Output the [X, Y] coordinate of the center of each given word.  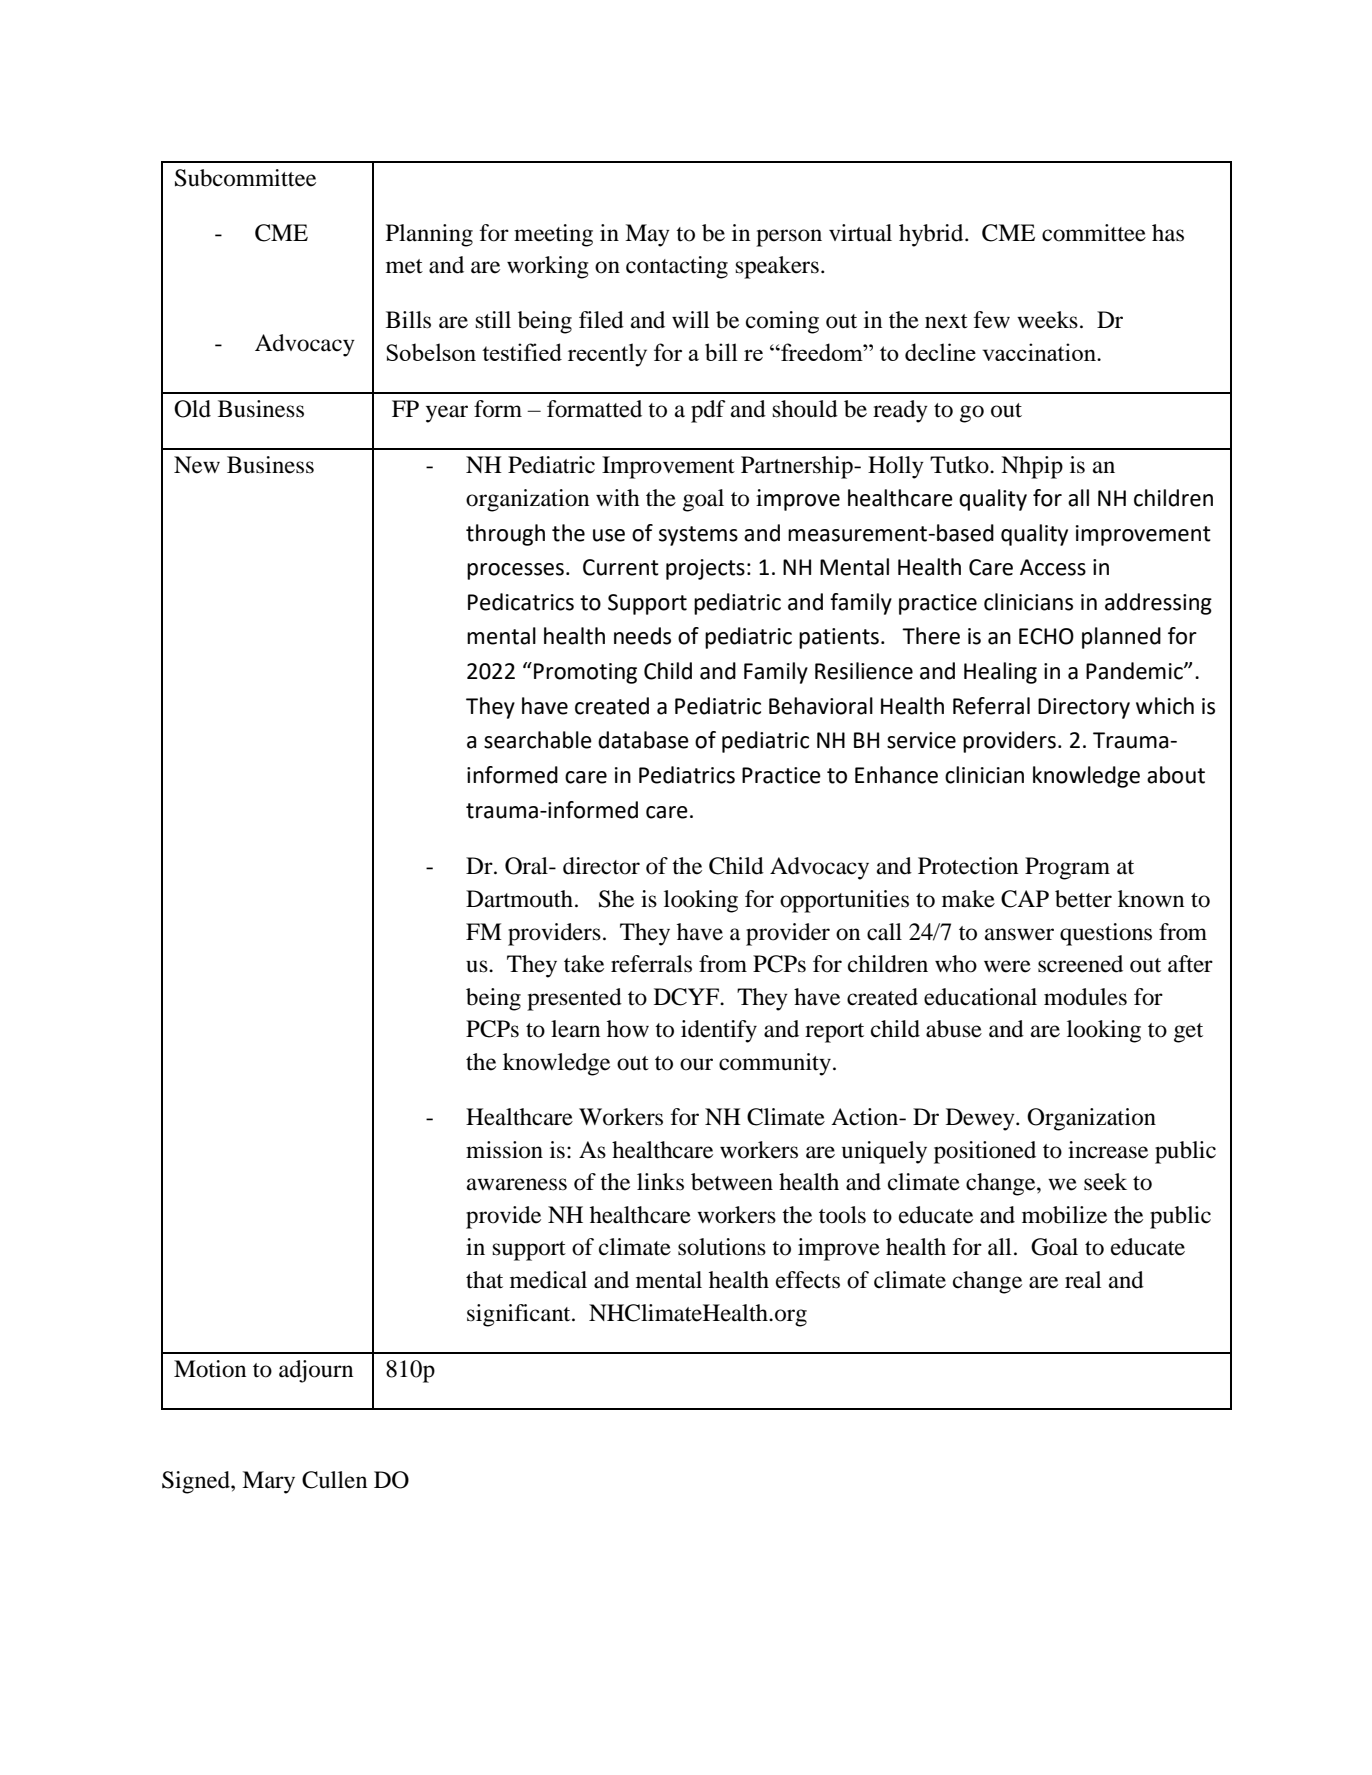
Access [1053, 567]
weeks [1047, 320]
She [616, 899]
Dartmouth [519, 899]
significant [520, 1315]
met [404, 266]
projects [705, 569]
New [197, 465]
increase [1108, 1150]
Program [1067, 868]
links [660, 1182]
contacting [677, 267]
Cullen [334, 1480]
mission [504, 1150]
